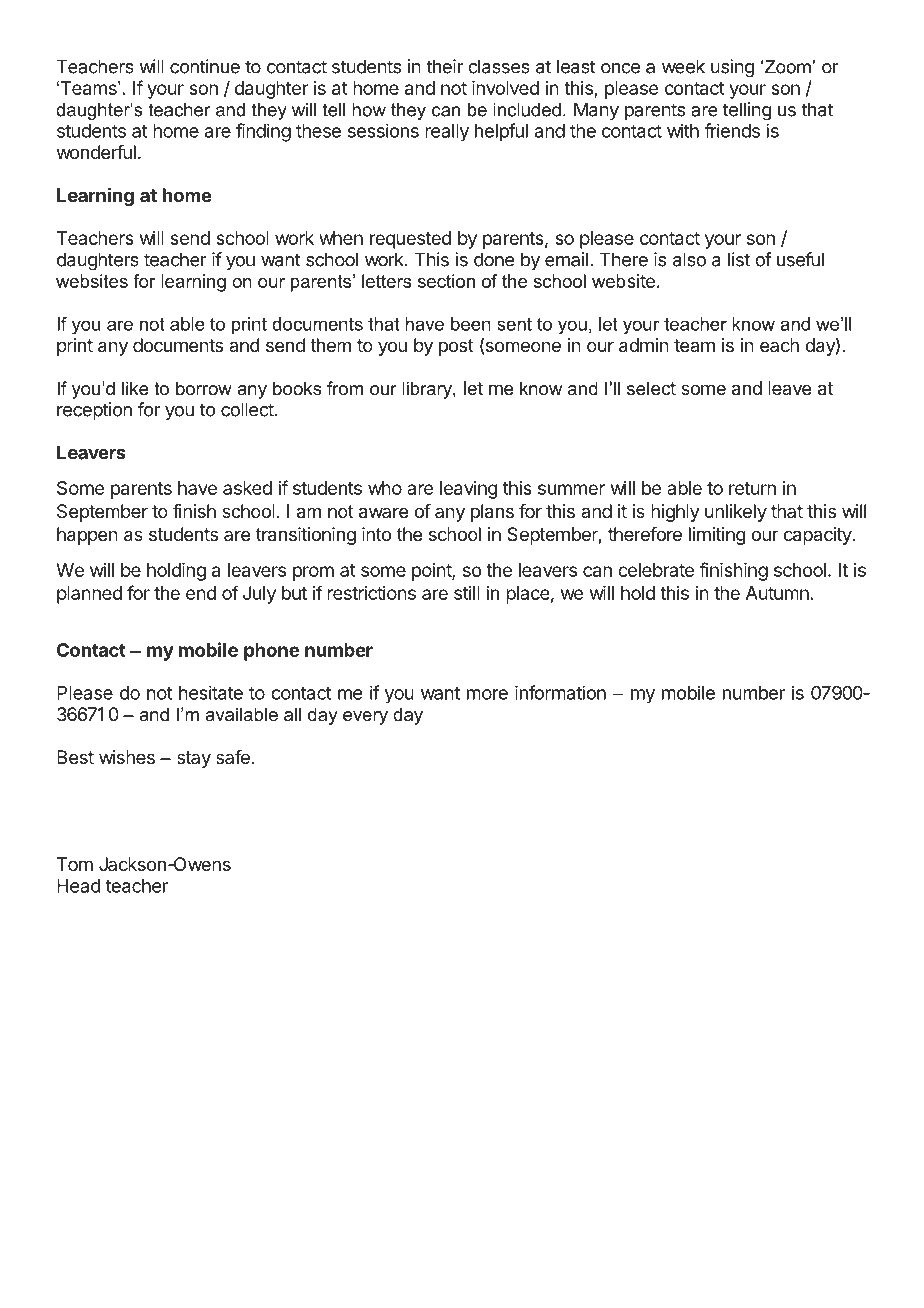 Image resolution: width=924 pixels, height=1308 pixels. I want to click on hesitate, so click(211, 693).
